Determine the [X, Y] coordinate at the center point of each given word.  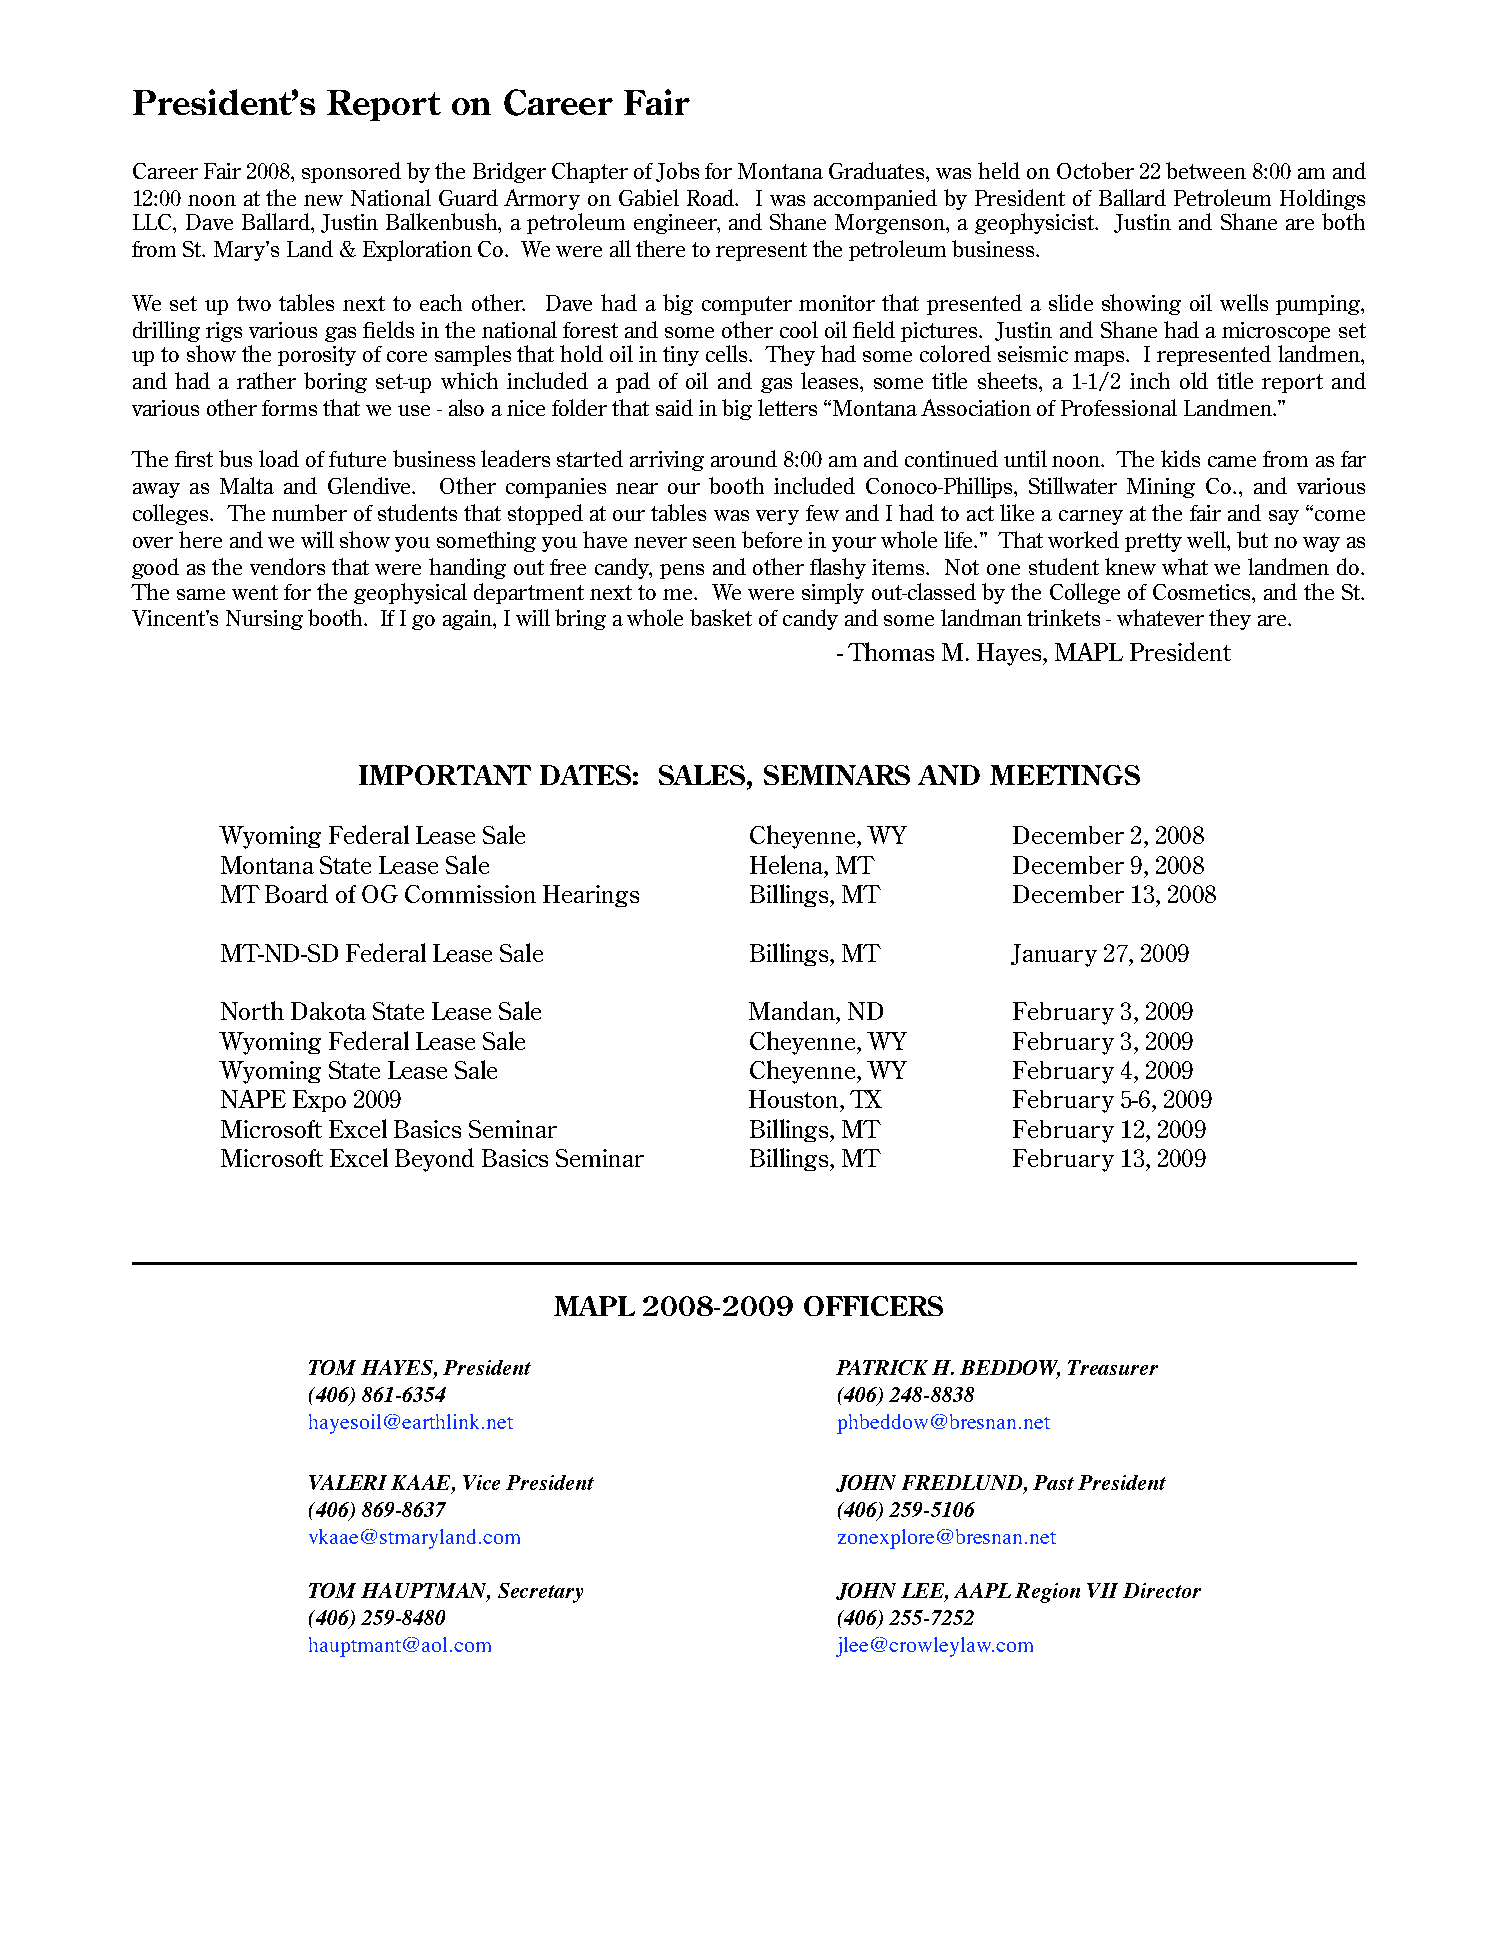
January [1054, 955]
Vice [481, 1482]
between [1206, 170]
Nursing [264, 620]
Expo [319, 1101]
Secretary [540, 1593]
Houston [795, 1099]
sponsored [351, 172]
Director [1162, 1590]
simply [833, 593]
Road [711, 197]
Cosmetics [1203, 592]
